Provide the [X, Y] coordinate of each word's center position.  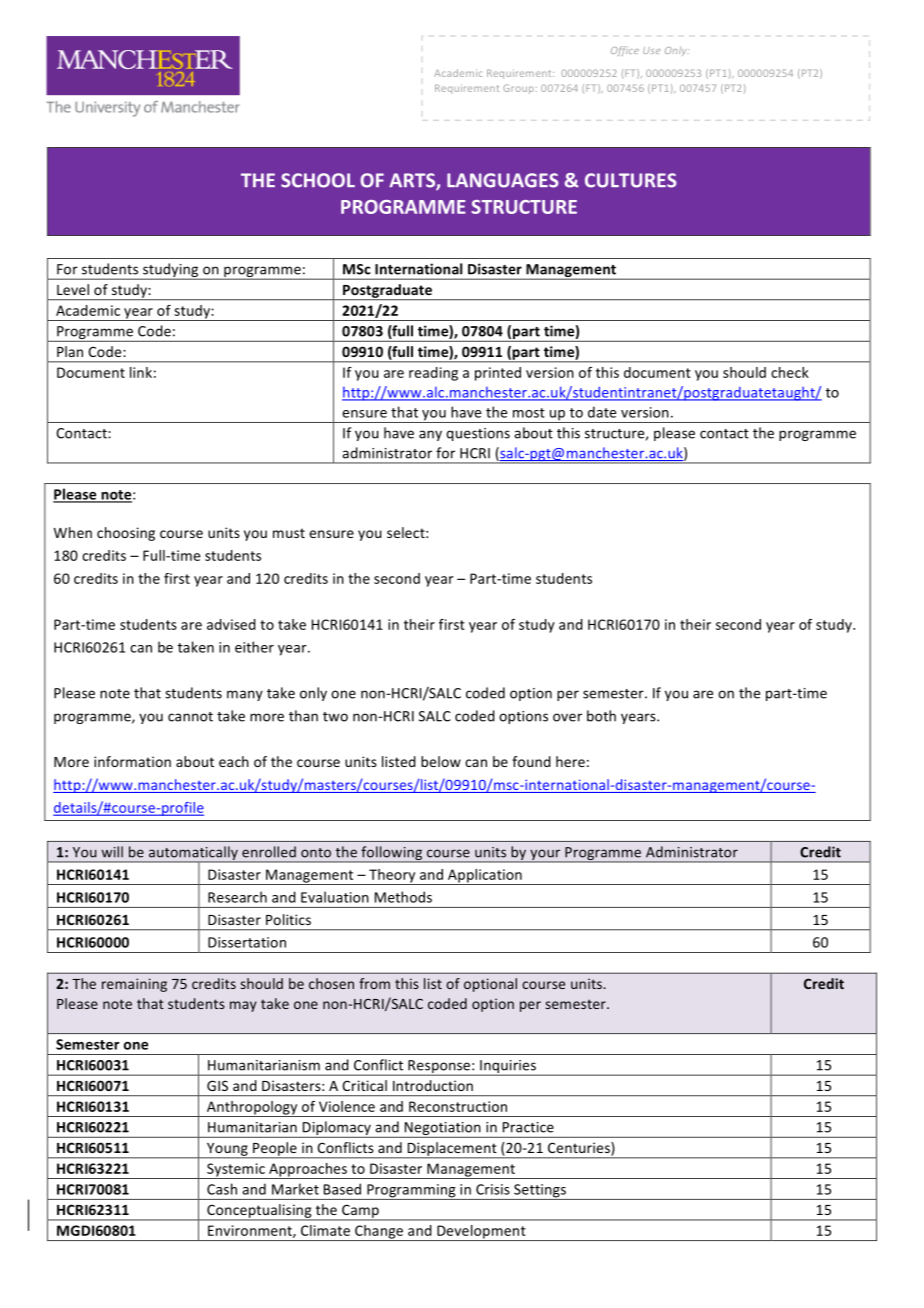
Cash [222, 1189]
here [570, 761]
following [392, 854]
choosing [126, 534]
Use [651, 50]
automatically [193, 854]
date [602, 412]
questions [478, 434]
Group [520, 89]
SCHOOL [318, 180]
